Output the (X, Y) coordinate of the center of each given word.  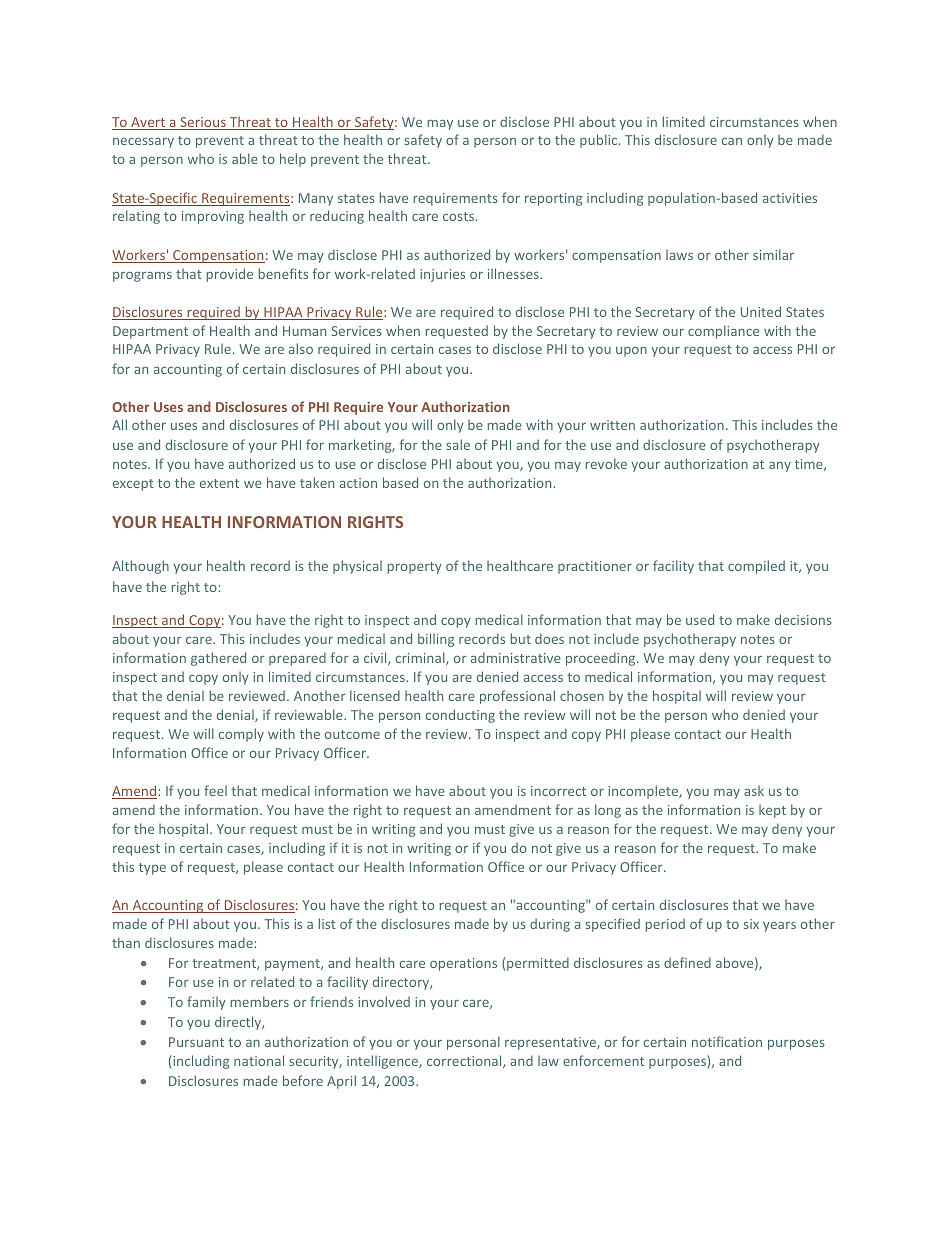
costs (458, 216)
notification (727, 1041)
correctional (465, 1061)
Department (150, 332)
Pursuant (196, 1042)
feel (215, 790)
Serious (203, 123)
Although (140, 567)
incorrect (558, 791)
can (732, 141)
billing (436, 640)
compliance (723, 332)
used (700, 619)
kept (772, 811)
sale (458, 444)
